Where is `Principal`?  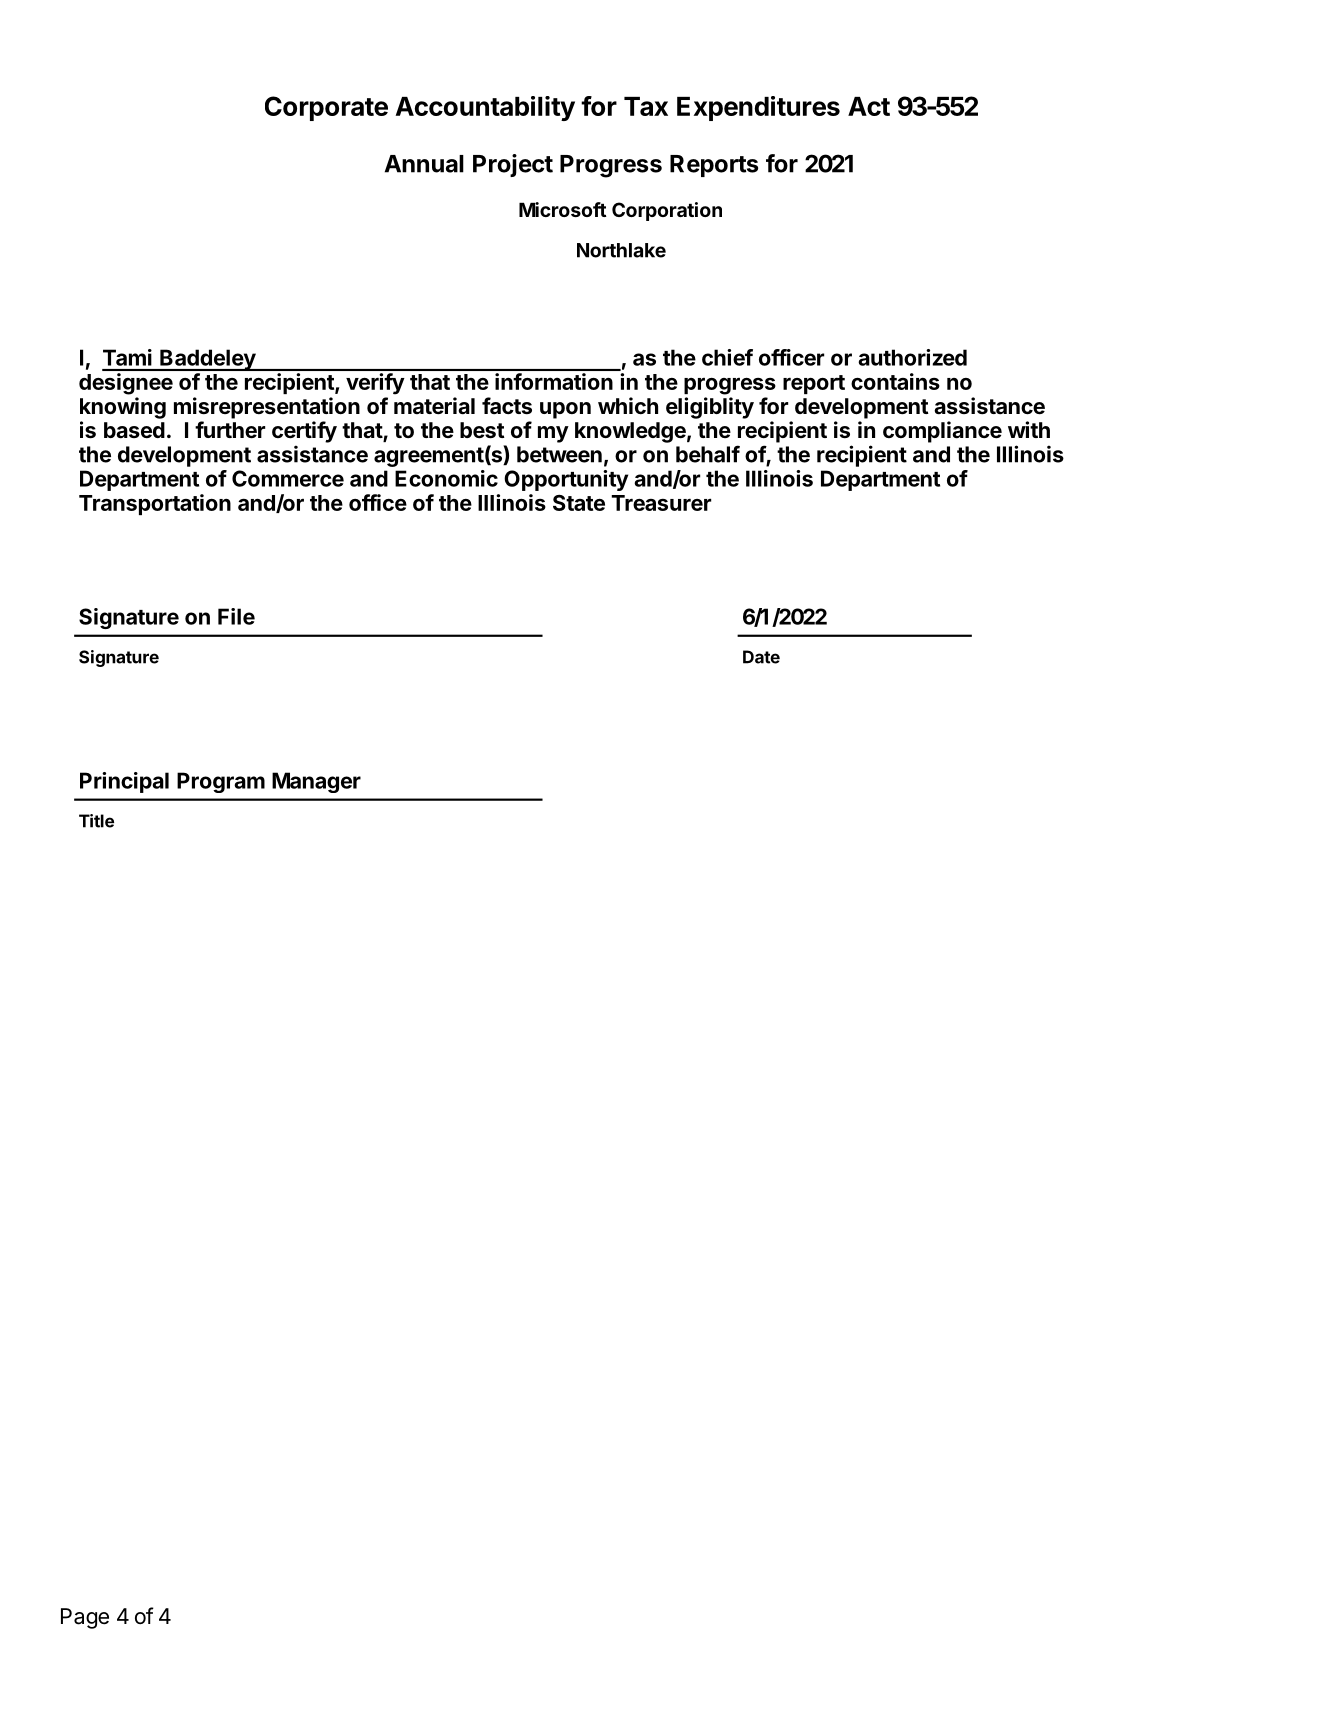 Principal is located at coordinates (124, 782).
